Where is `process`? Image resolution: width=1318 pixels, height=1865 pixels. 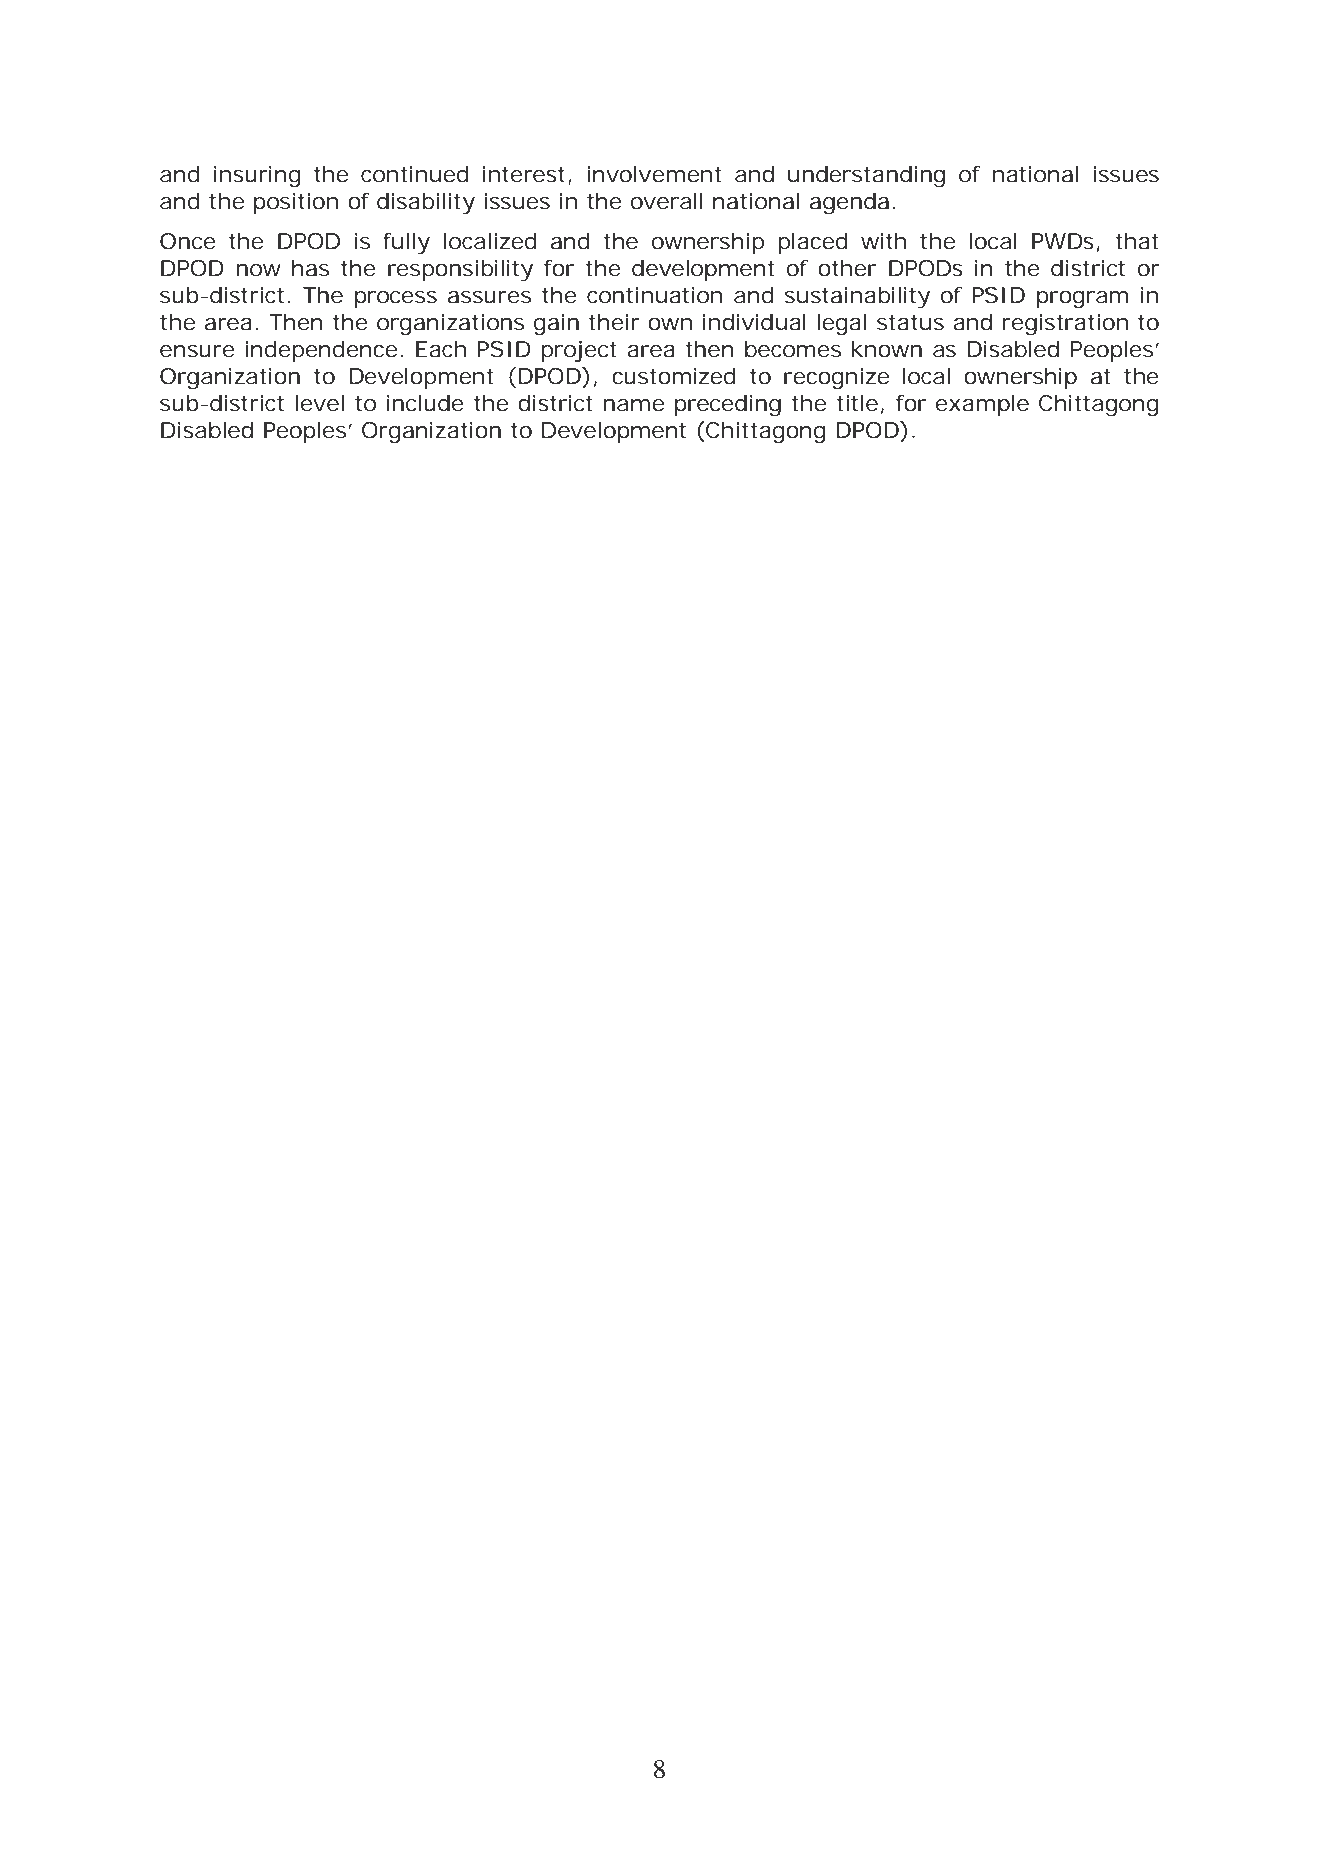 process is located at coordinates (396, 299).
